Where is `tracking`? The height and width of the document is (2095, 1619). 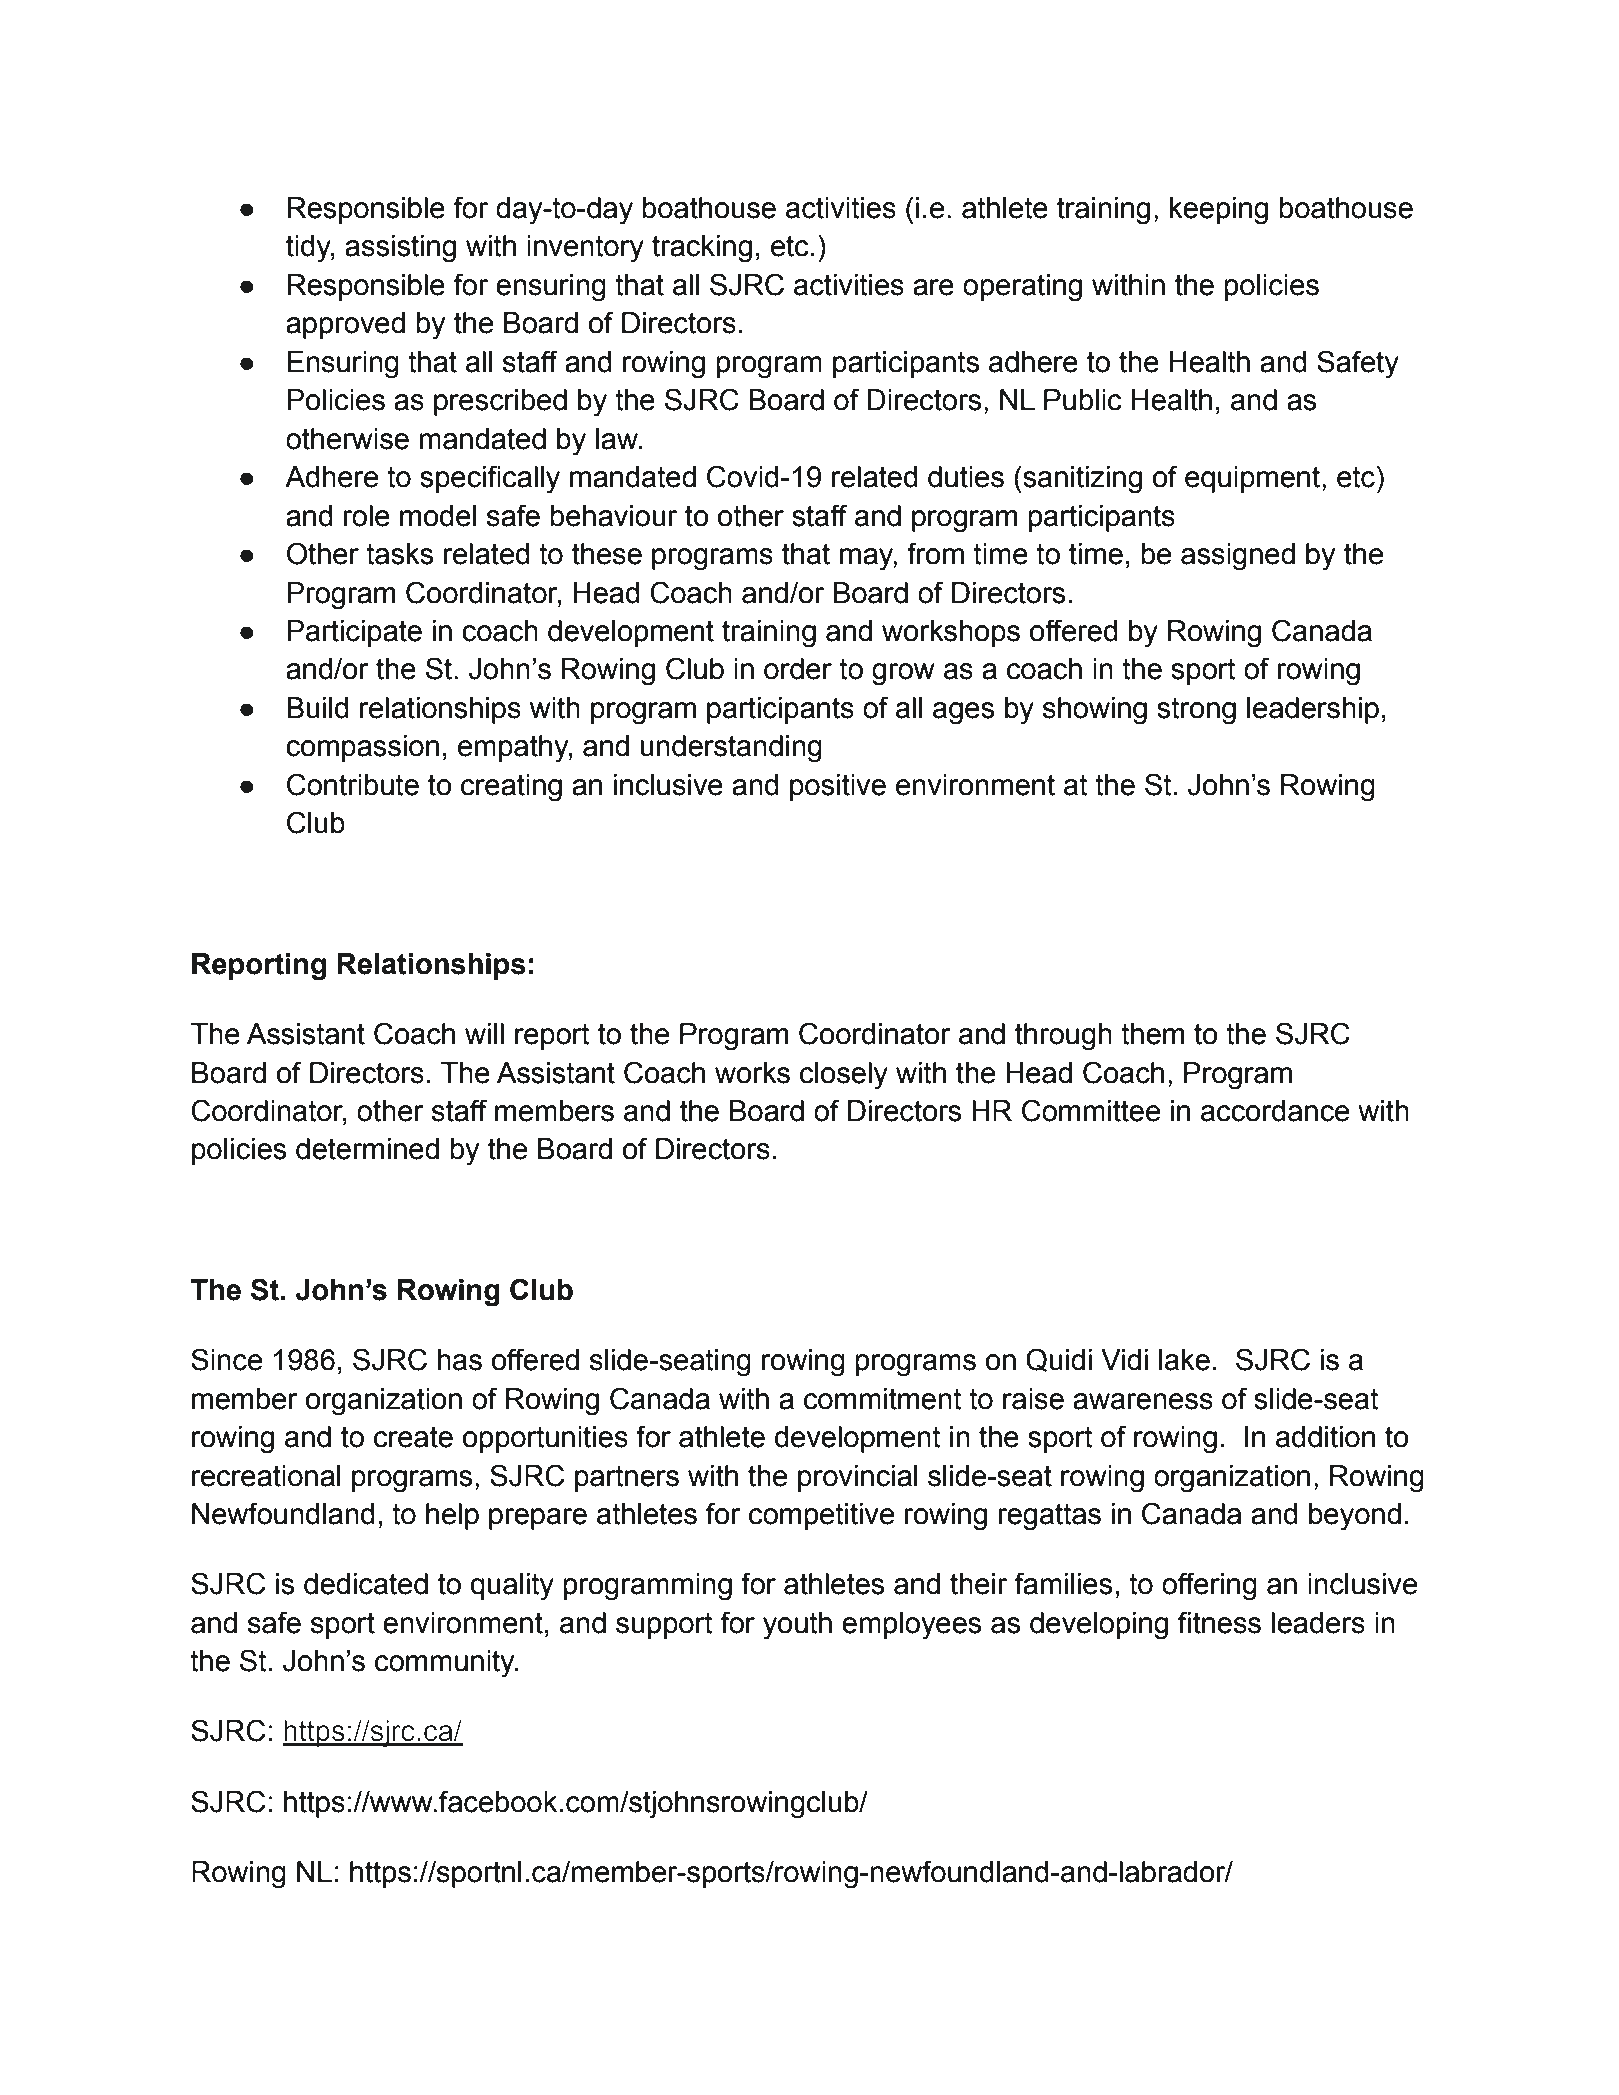 tracking is located at coordinates (702, 249).
